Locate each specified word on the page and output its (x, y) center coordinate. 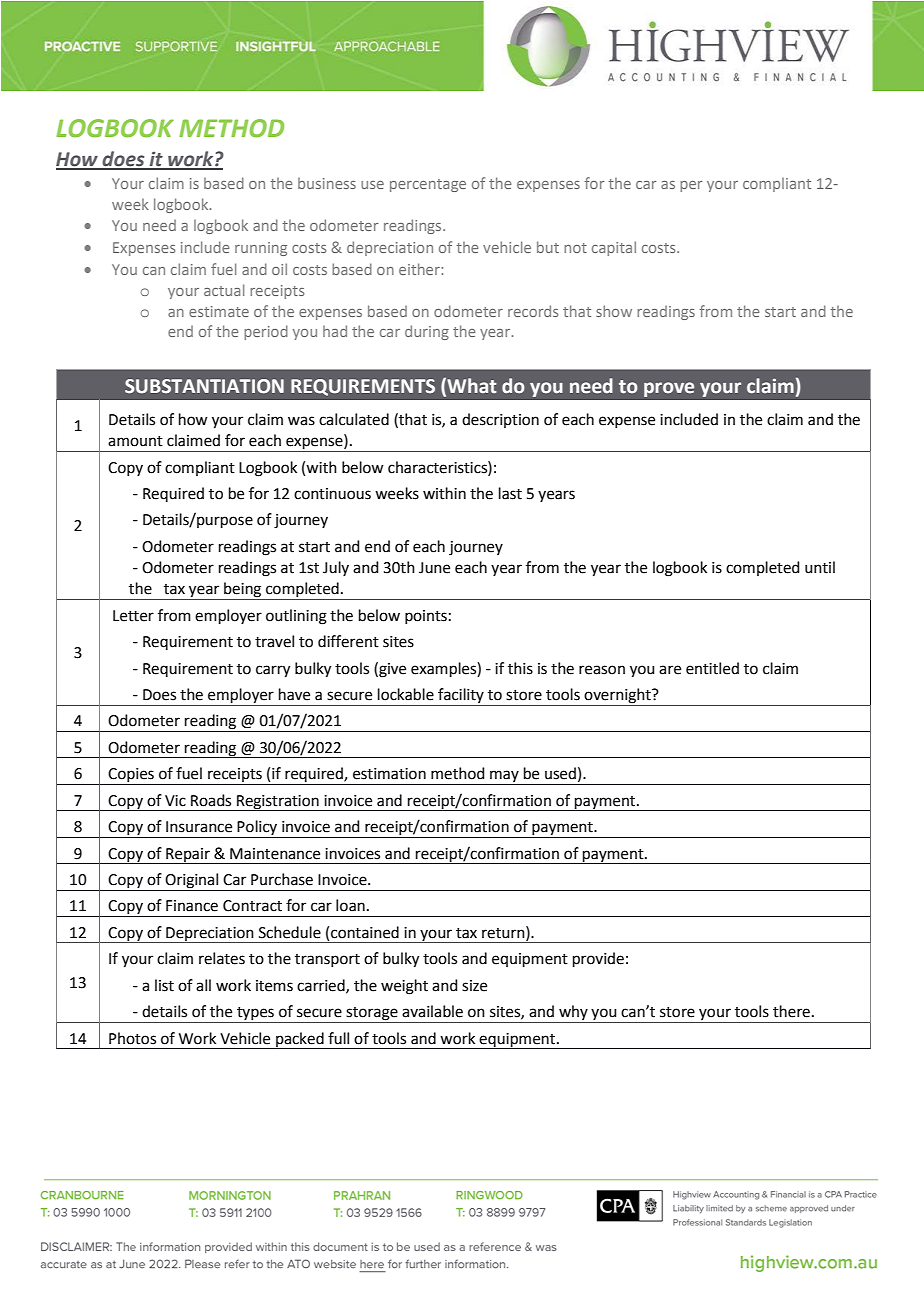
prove (669, 389)
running (261, 249)
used (560, 773)
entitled (712, 668)
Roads (211, 800)
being (243, 591)
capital (614, 248)
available (432, 1011)
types (255, 1015)
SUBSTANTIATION (204, 386)
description (500, 420)
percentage (428, 185)
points (426, 617)
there (791, 1011)
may (504, 777)
